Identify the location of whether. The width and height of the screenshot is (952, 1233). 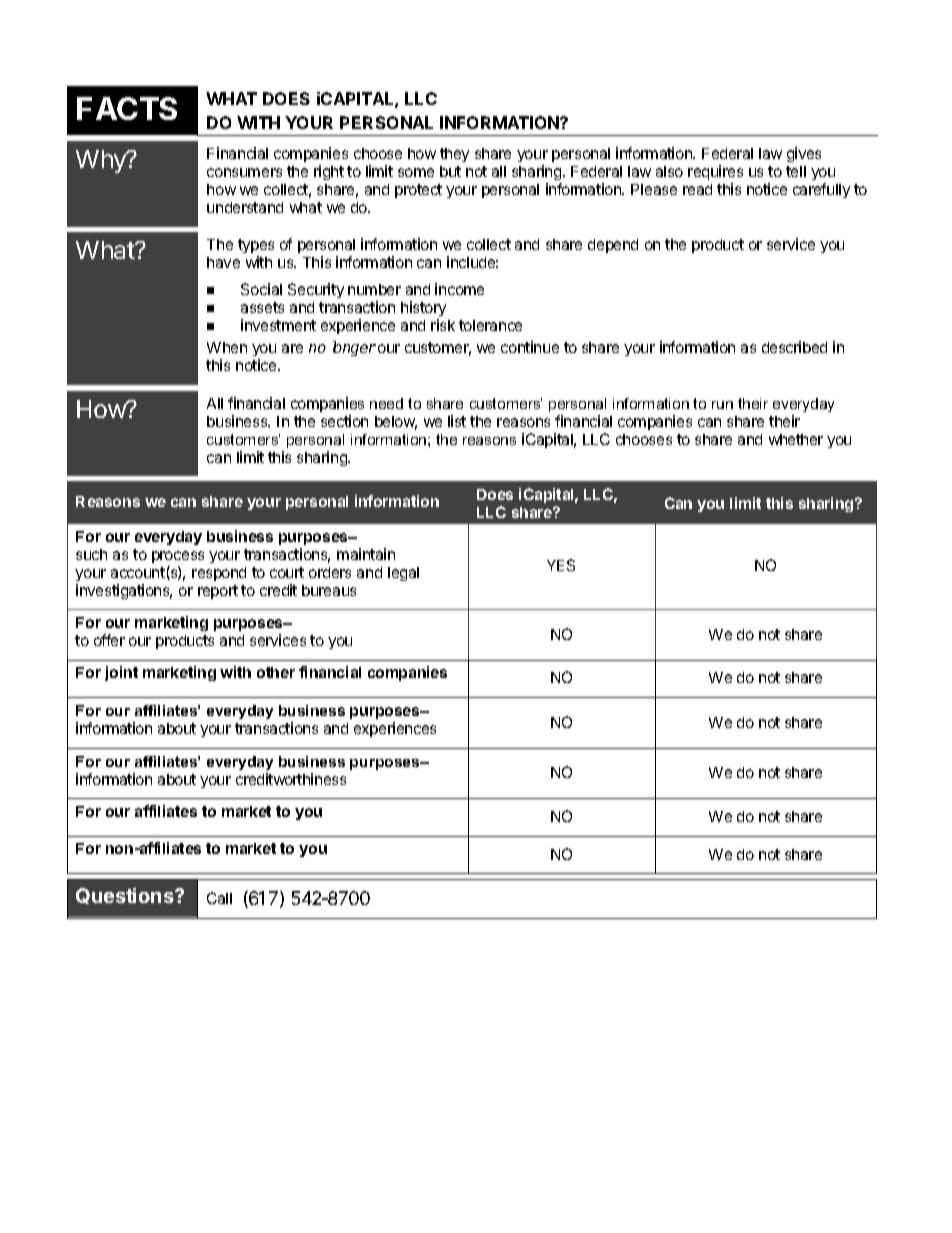
(796, 439).
